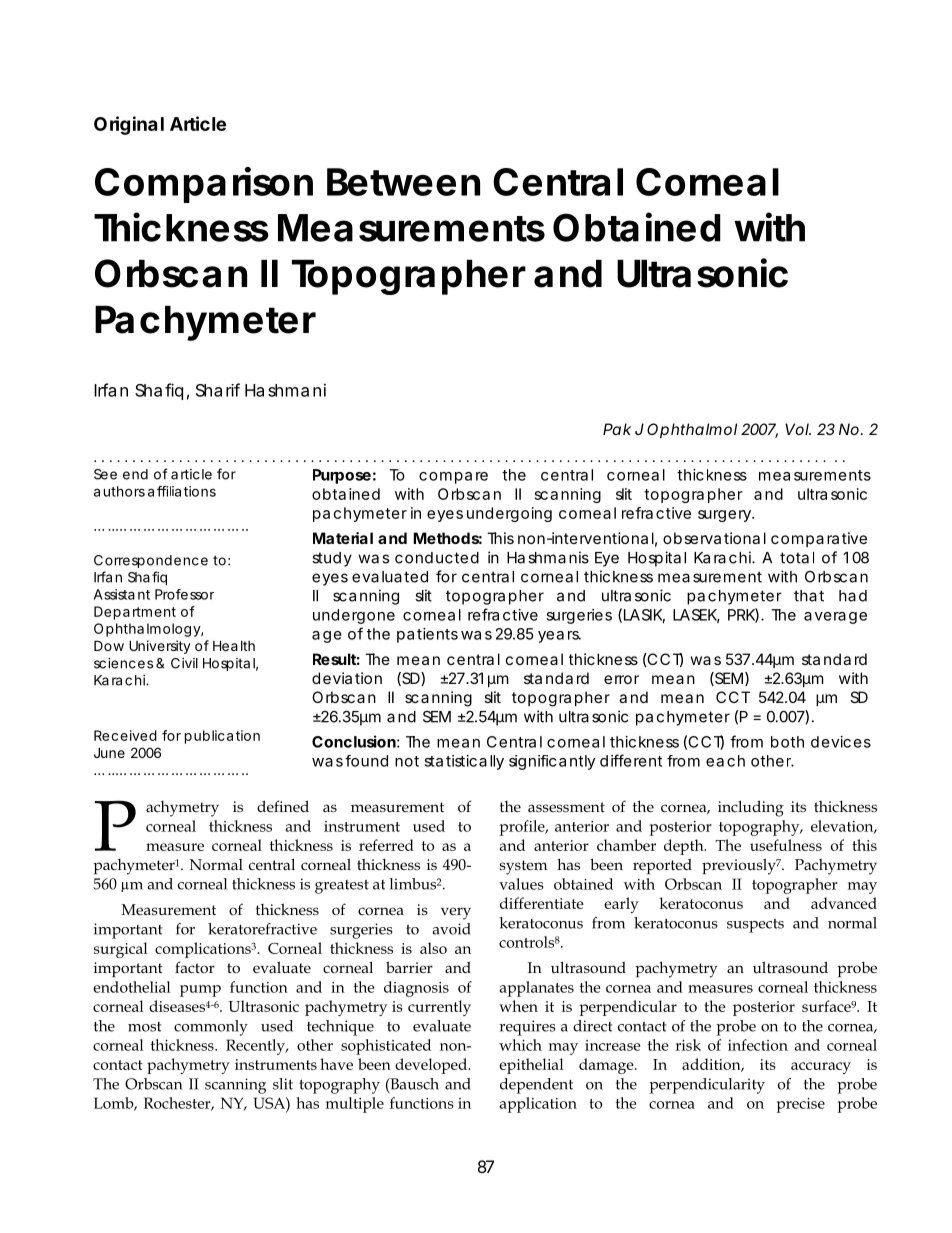 The width and height of the image is (952, 1233). I want to click on Vol, so click(797, 429).
